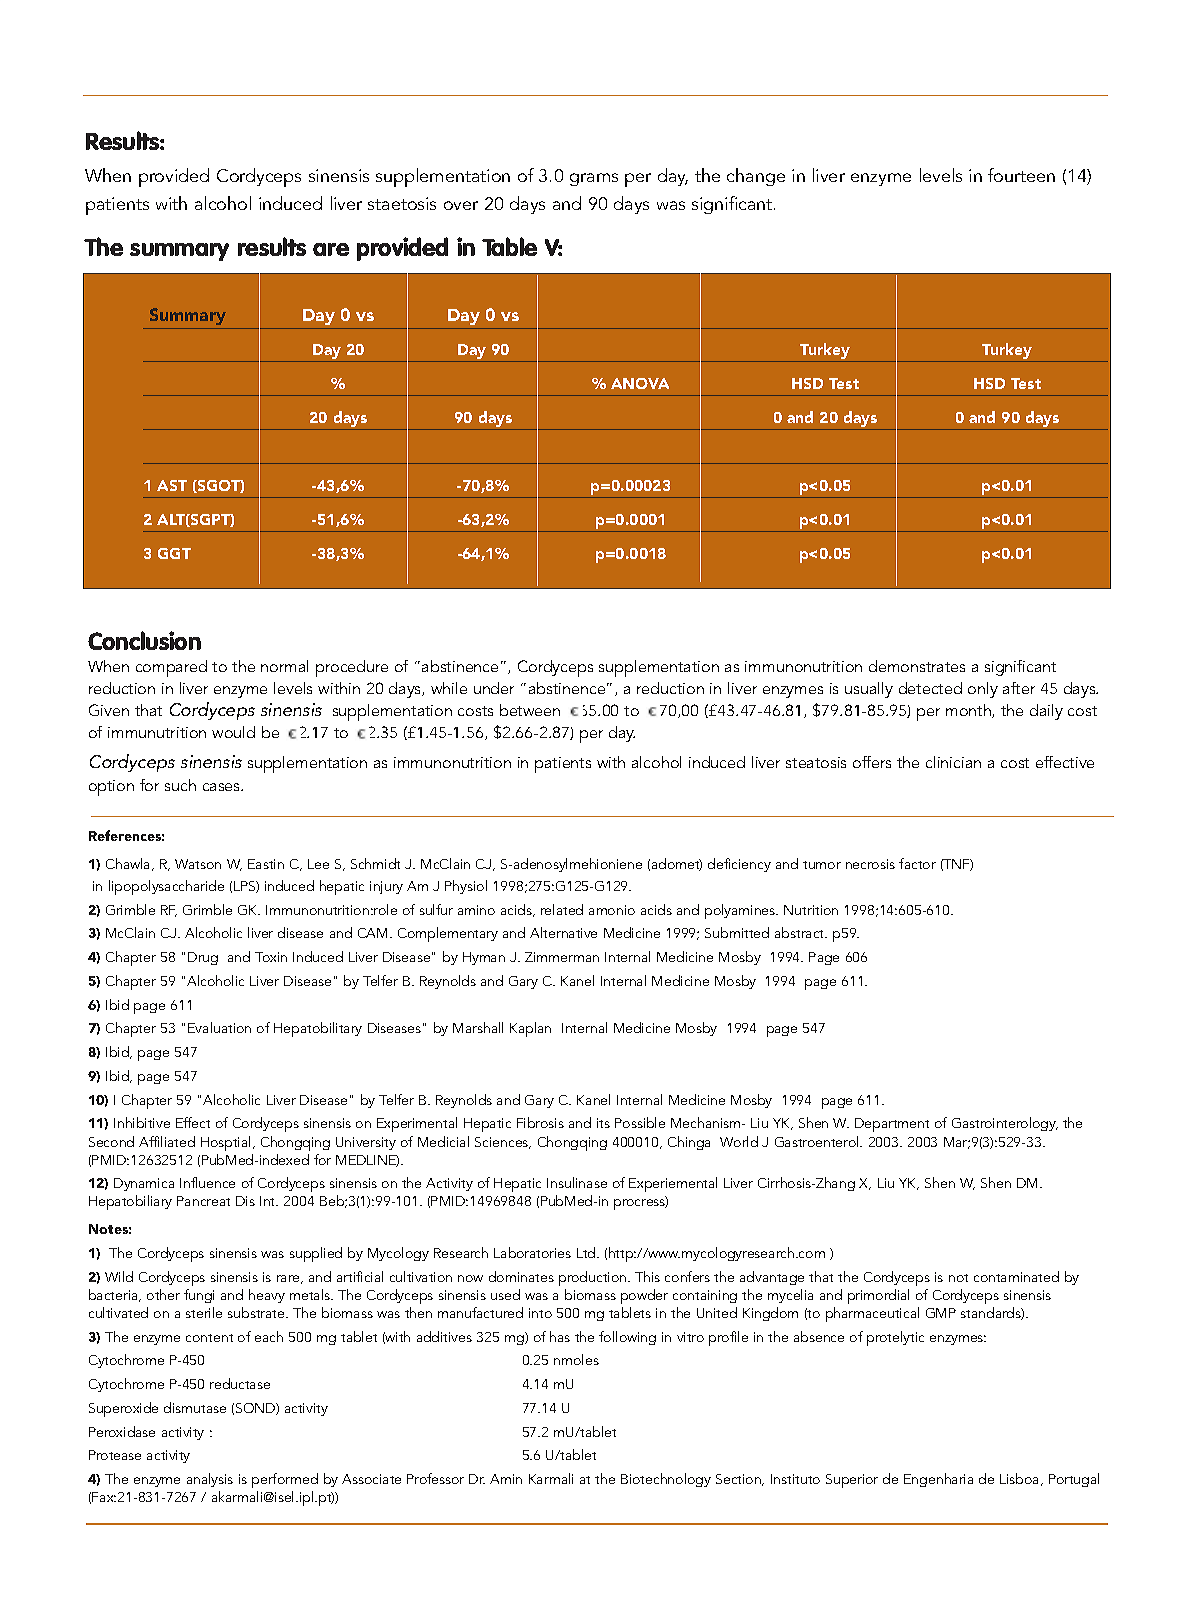  What do you see at coordinates (917, 666) in the image?
I see `demonstrates` at bounding box center [917, 666].
